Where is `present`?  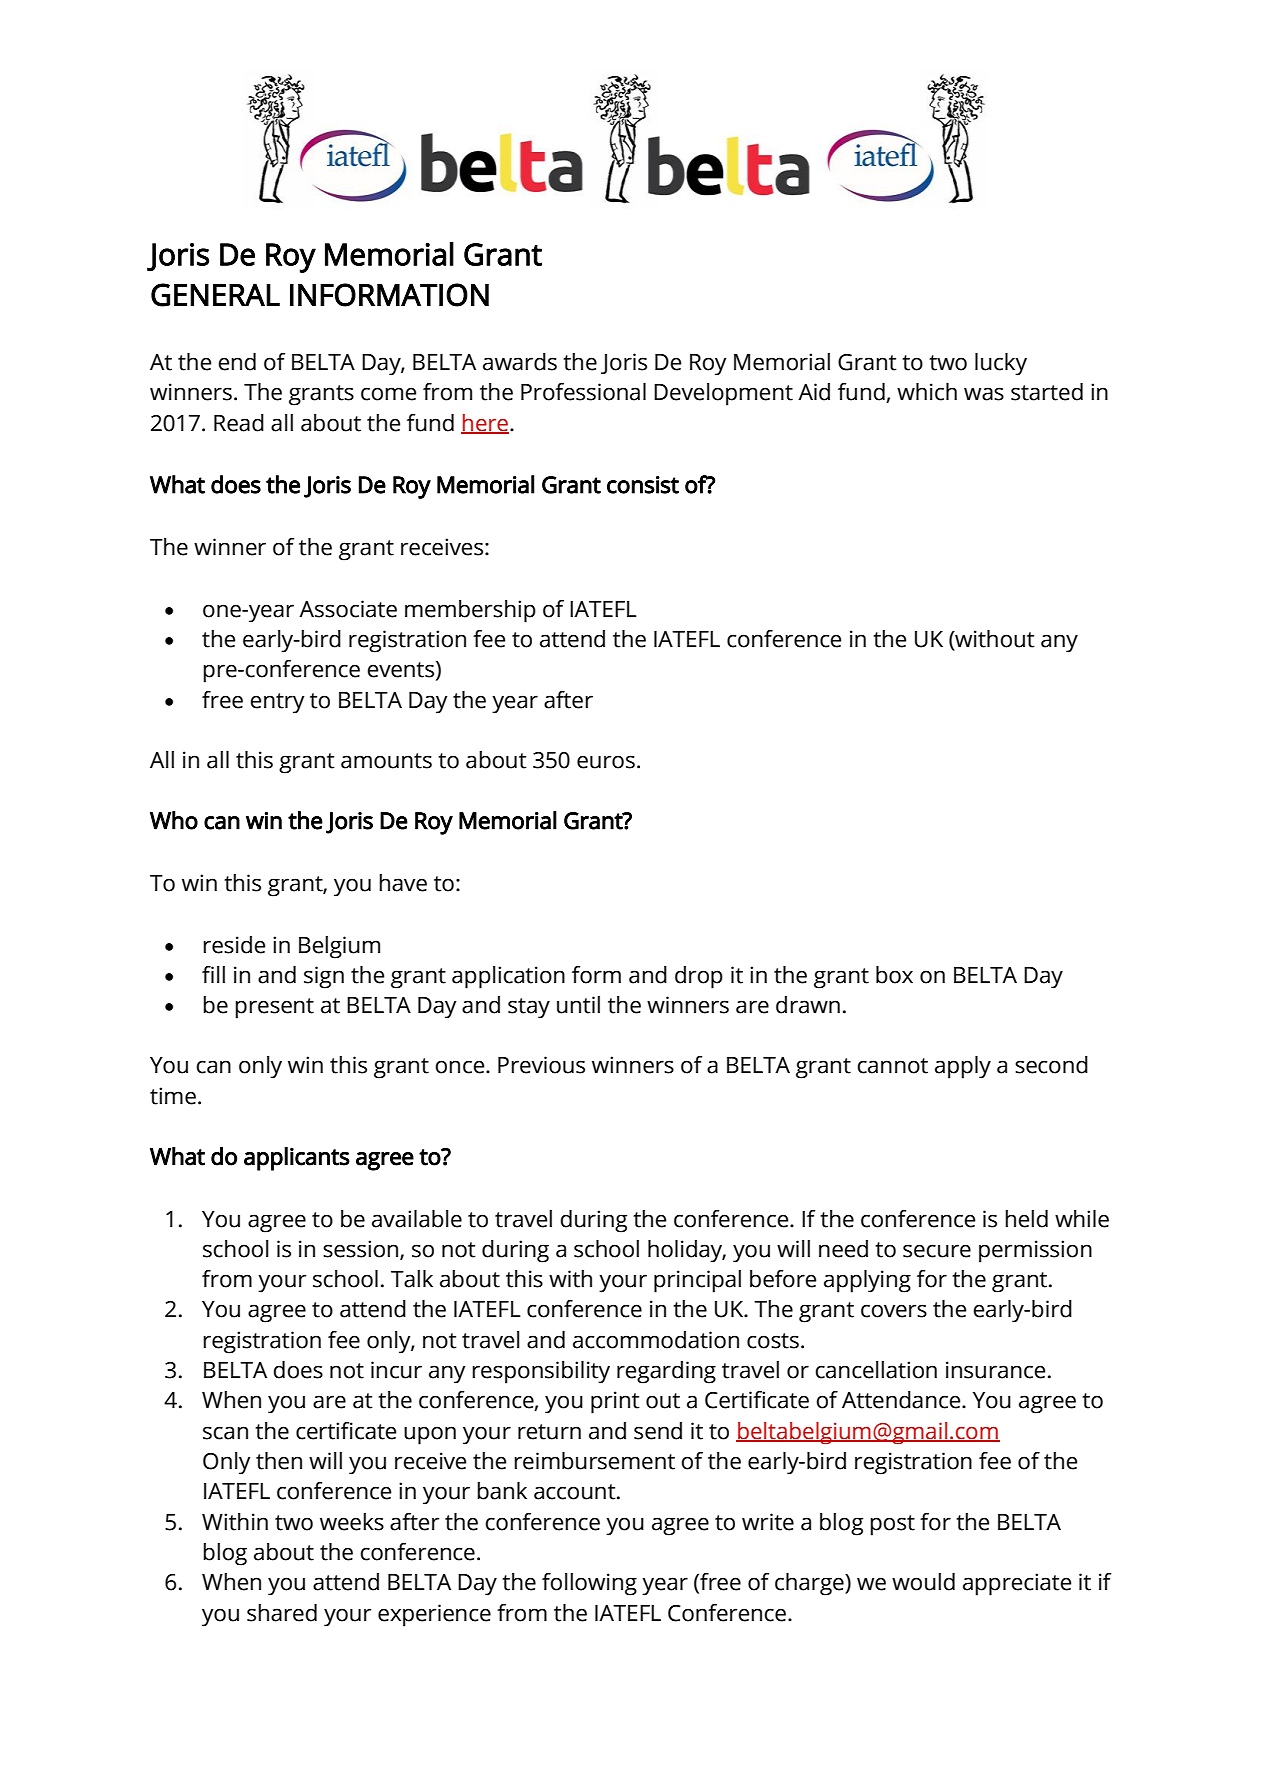
present is located at coordinates (274, 1008).
